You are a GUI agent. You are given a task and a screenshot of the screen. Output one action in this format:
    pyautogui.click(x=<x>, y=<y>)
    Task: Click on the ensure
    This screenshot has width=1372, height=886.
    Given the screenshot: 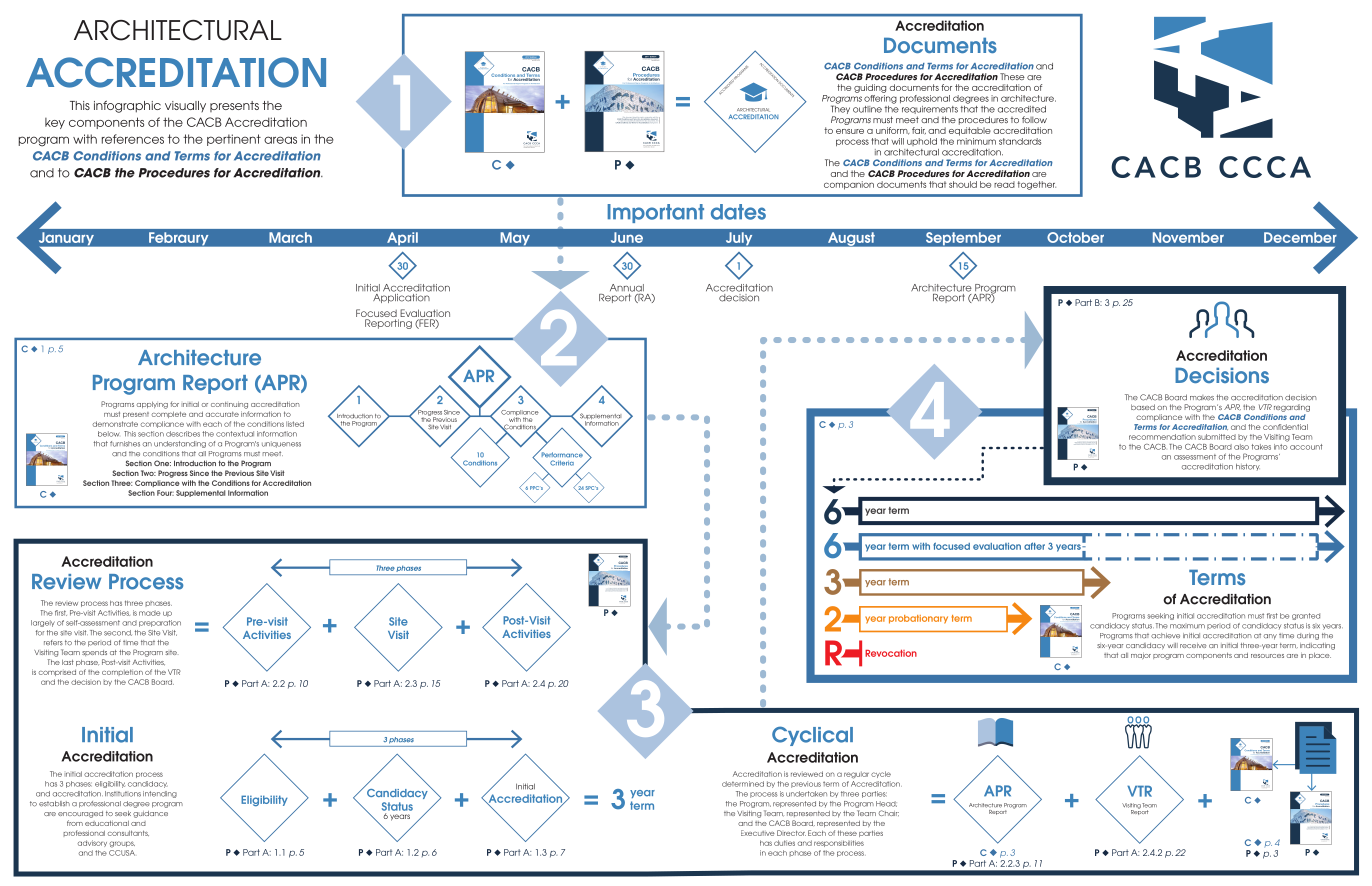 What is the action you would take?
    pyautogui.click(x=850, y=131)
